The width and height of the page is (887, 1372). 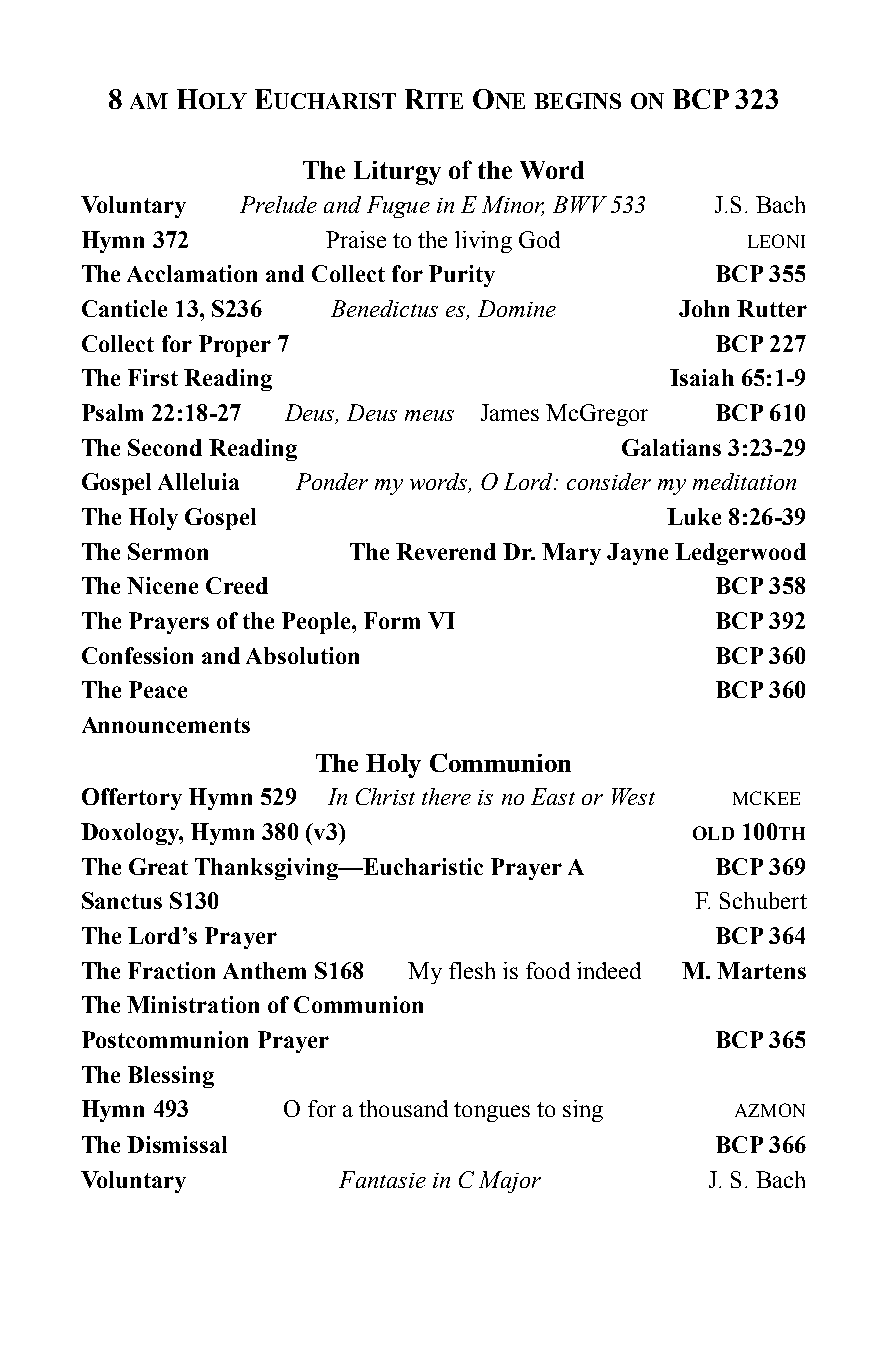 I want to click on thousand, so click(x=403, y=1108).
